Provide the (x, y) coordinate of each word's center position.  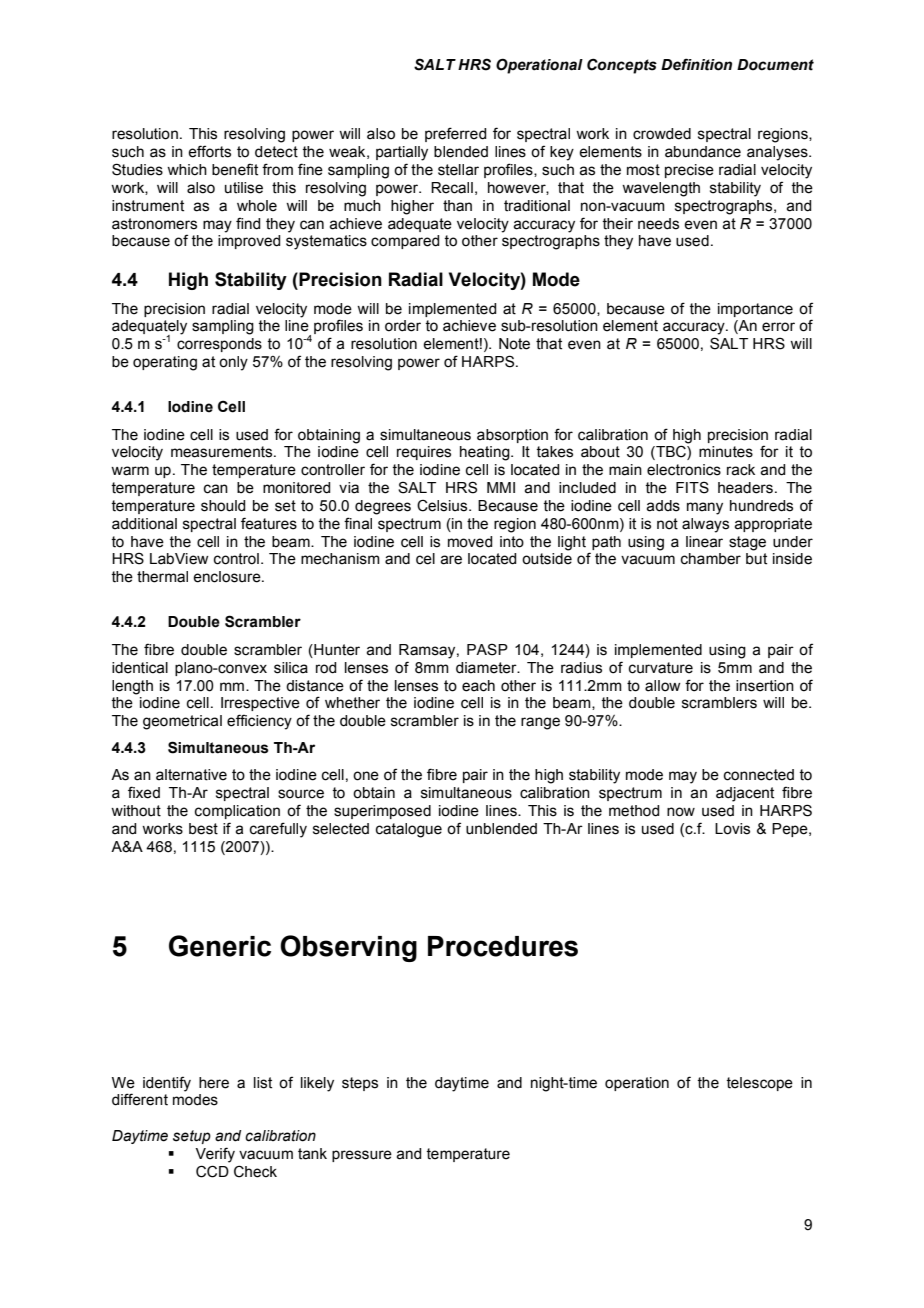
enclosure (228, 577)
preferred (455, 134)
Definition (696, 64)
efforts (209, 151)
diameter (487, 668)
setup (192, 1137)
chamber (711, 559)
